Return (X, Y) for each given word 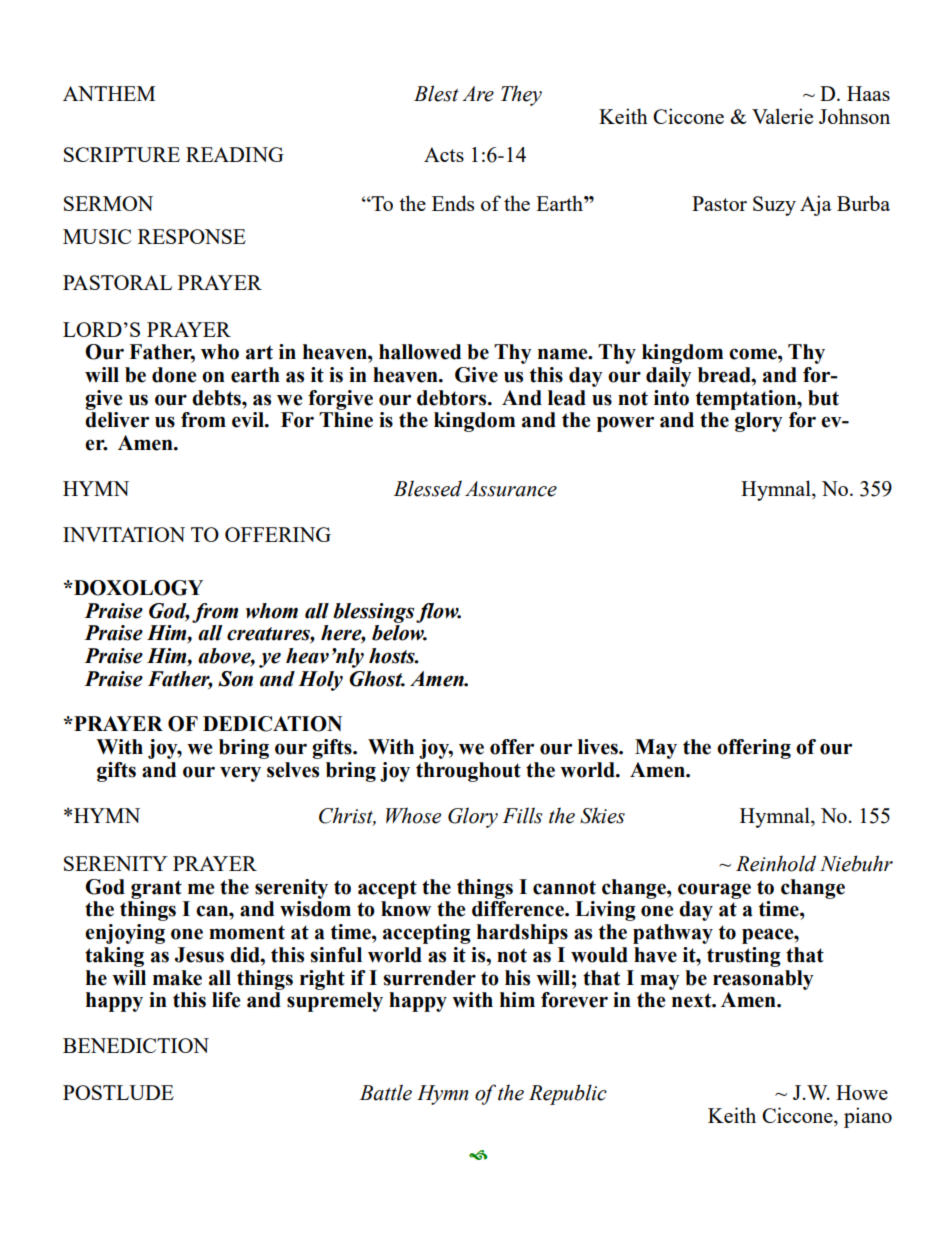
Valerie (782, 116)
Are (478, 94)
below (399, 633)
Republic (568, 1094)
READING (235, 154)
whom (272, 611)
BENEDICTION (136, 1045)
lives (599, 747)
